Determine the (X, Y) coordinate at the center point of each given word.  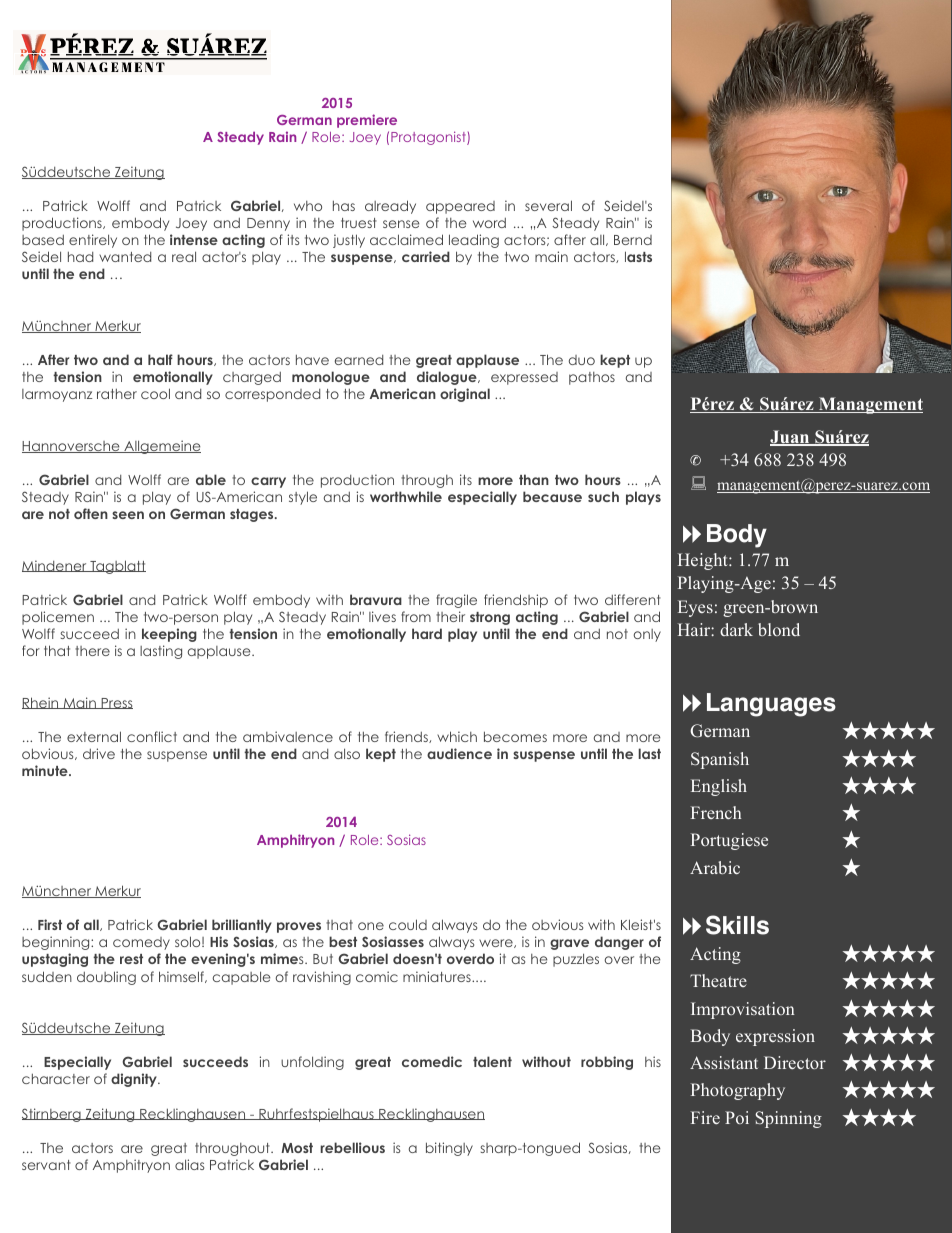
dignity (135, 1080)
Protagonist (429, 138)
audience (459, 753)
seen (128, 515)
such (603, 496)
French (716, 812)
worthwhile (406, 496)
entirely (93, 241)
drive (99, 753)
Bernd (633, 240)
